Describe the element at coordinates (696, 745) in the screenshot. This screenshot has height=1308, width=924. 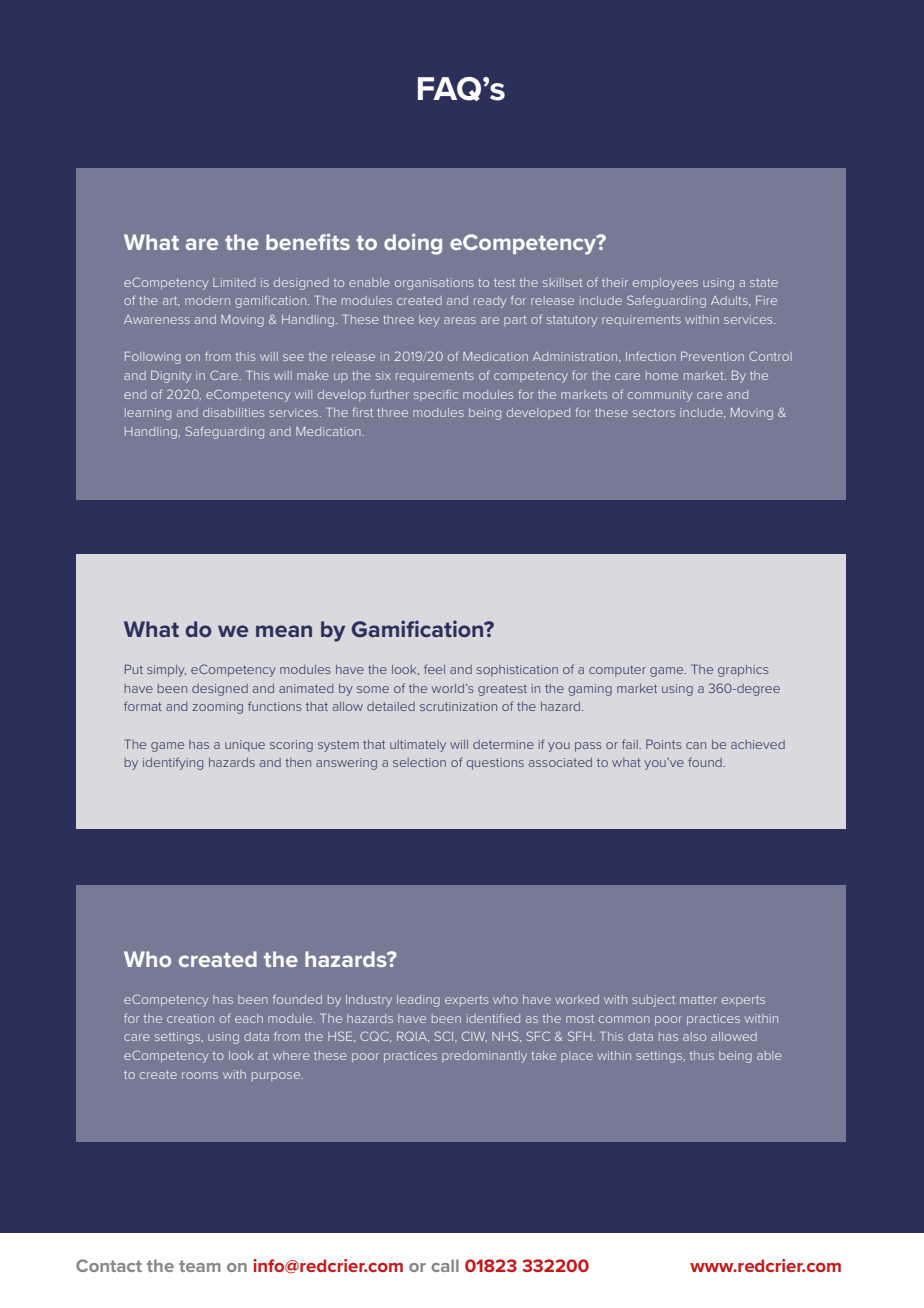
I see `can` at that location.
